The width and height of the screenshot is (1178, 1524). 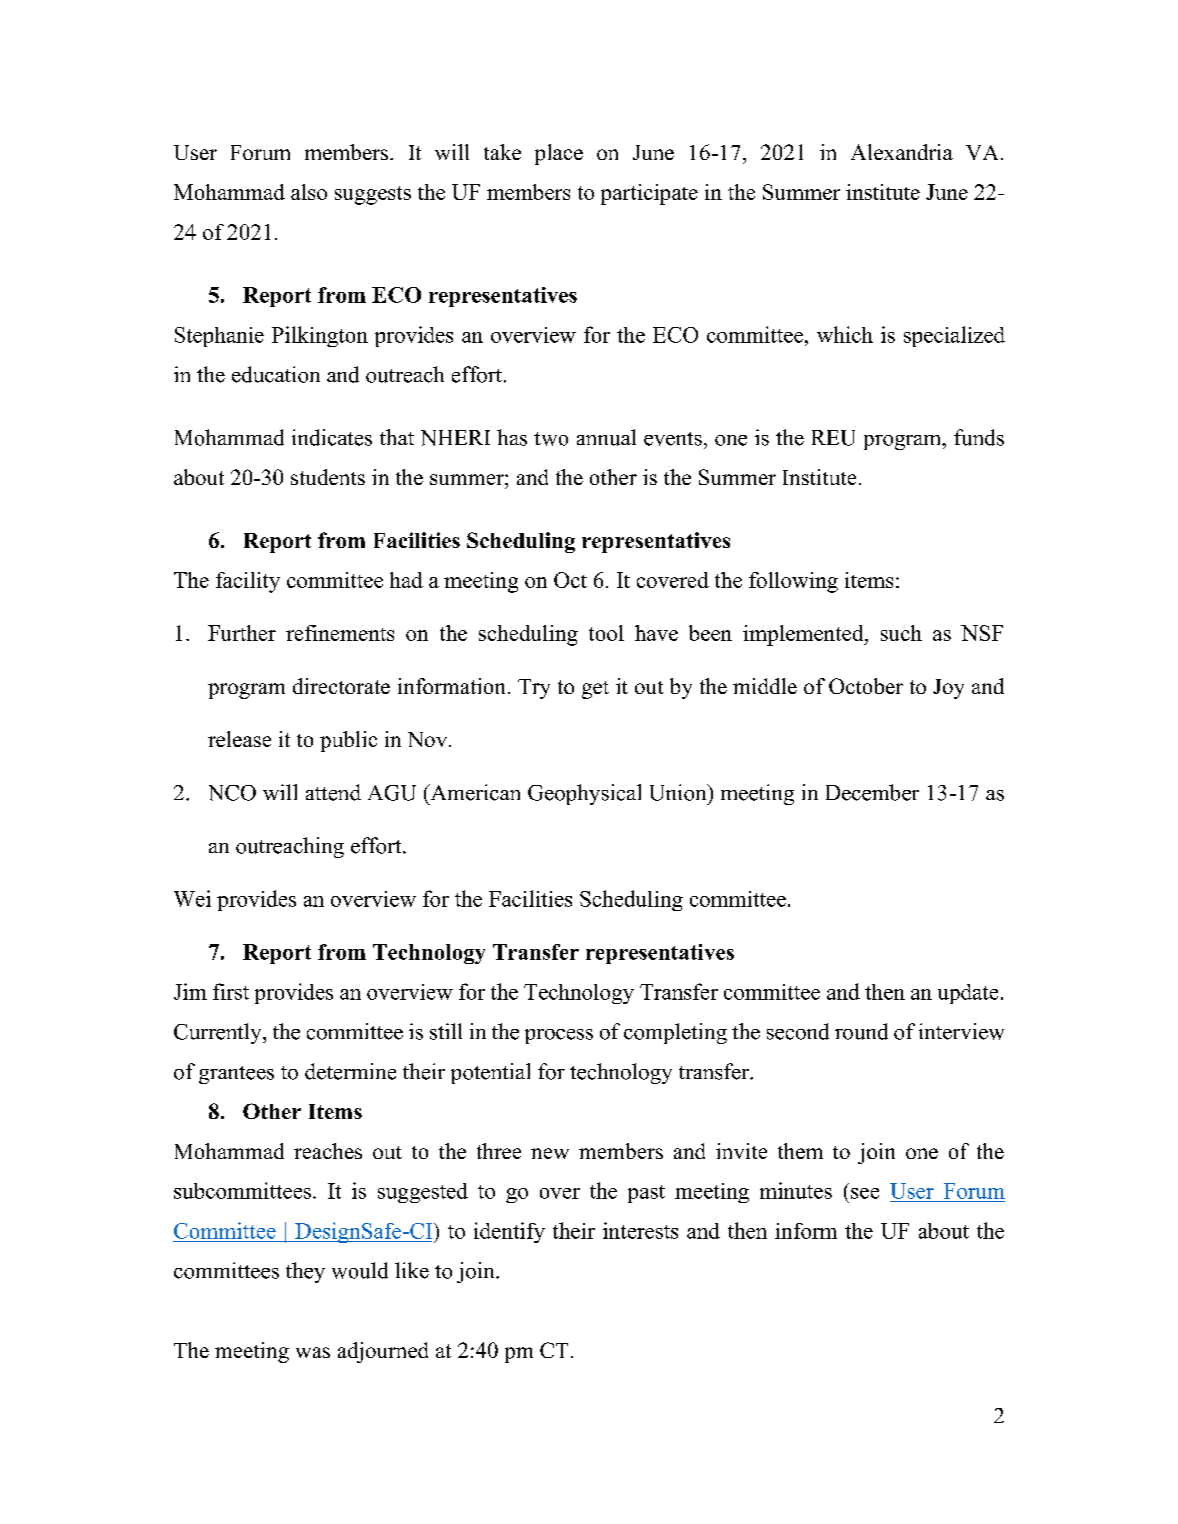 I want to click on also, so click(x=309, y=192).
